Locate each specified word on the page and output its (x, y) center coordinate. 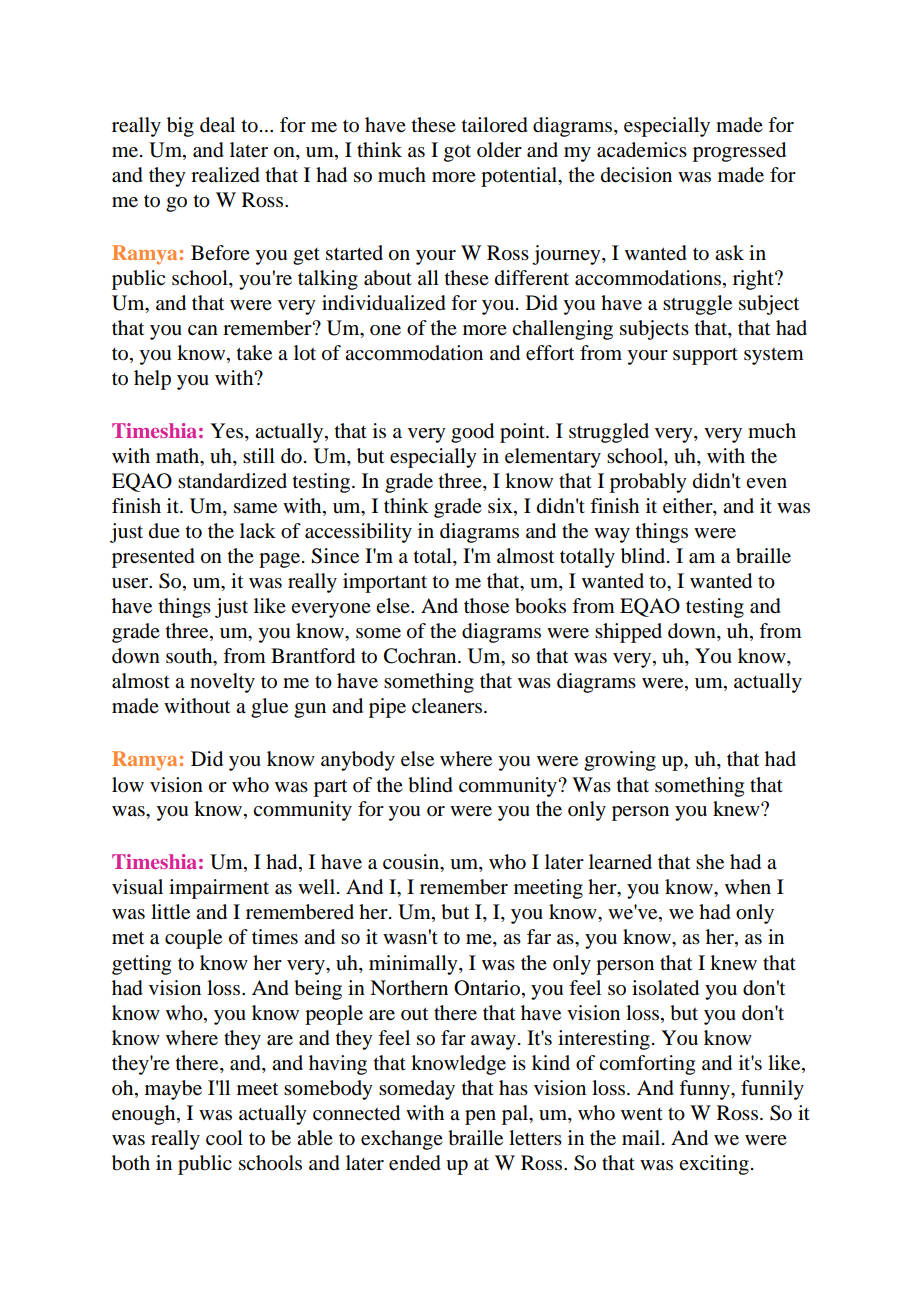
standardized (232, 481)
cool (224, 1138)
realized (225, 175)
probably (648, 483)
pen (480, 1117)
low (128, 785)
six (501, 507)
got (457, 153)
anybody (358, 761)
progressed (739, 152)
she (710, 862)
